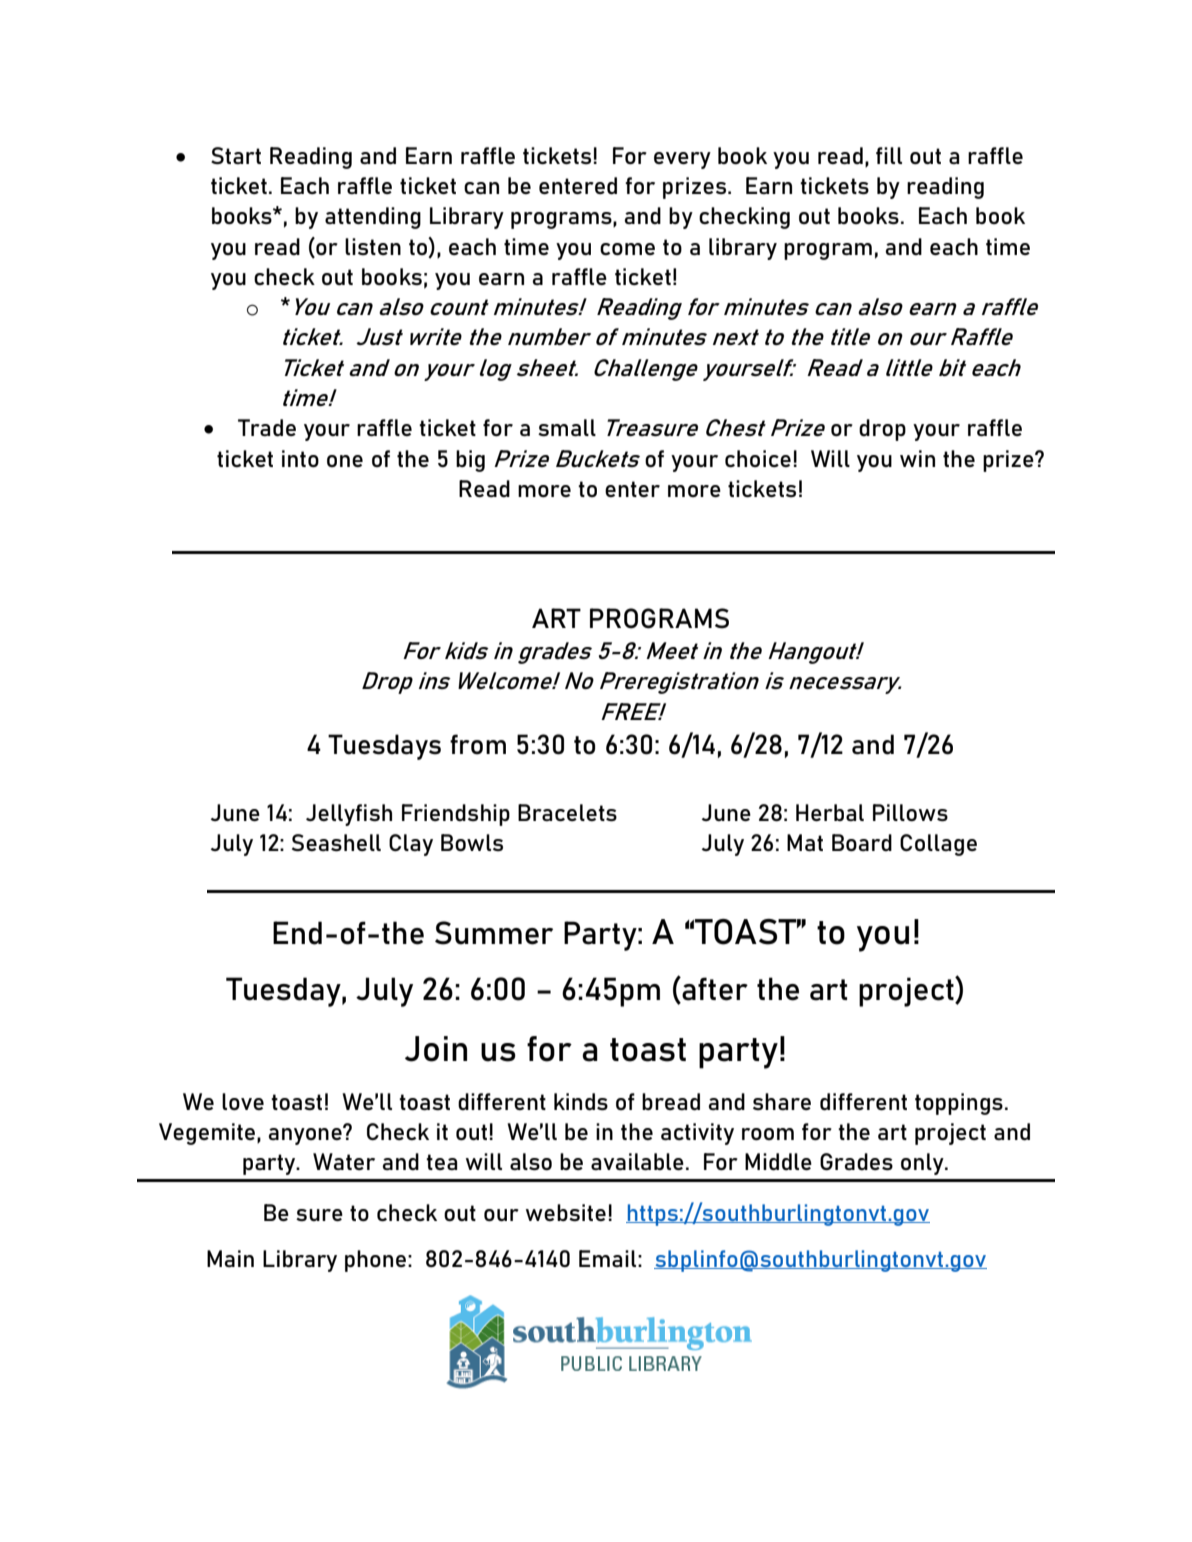 The image size is (1192, 1542). I want to click on small, so click(567, 427).
